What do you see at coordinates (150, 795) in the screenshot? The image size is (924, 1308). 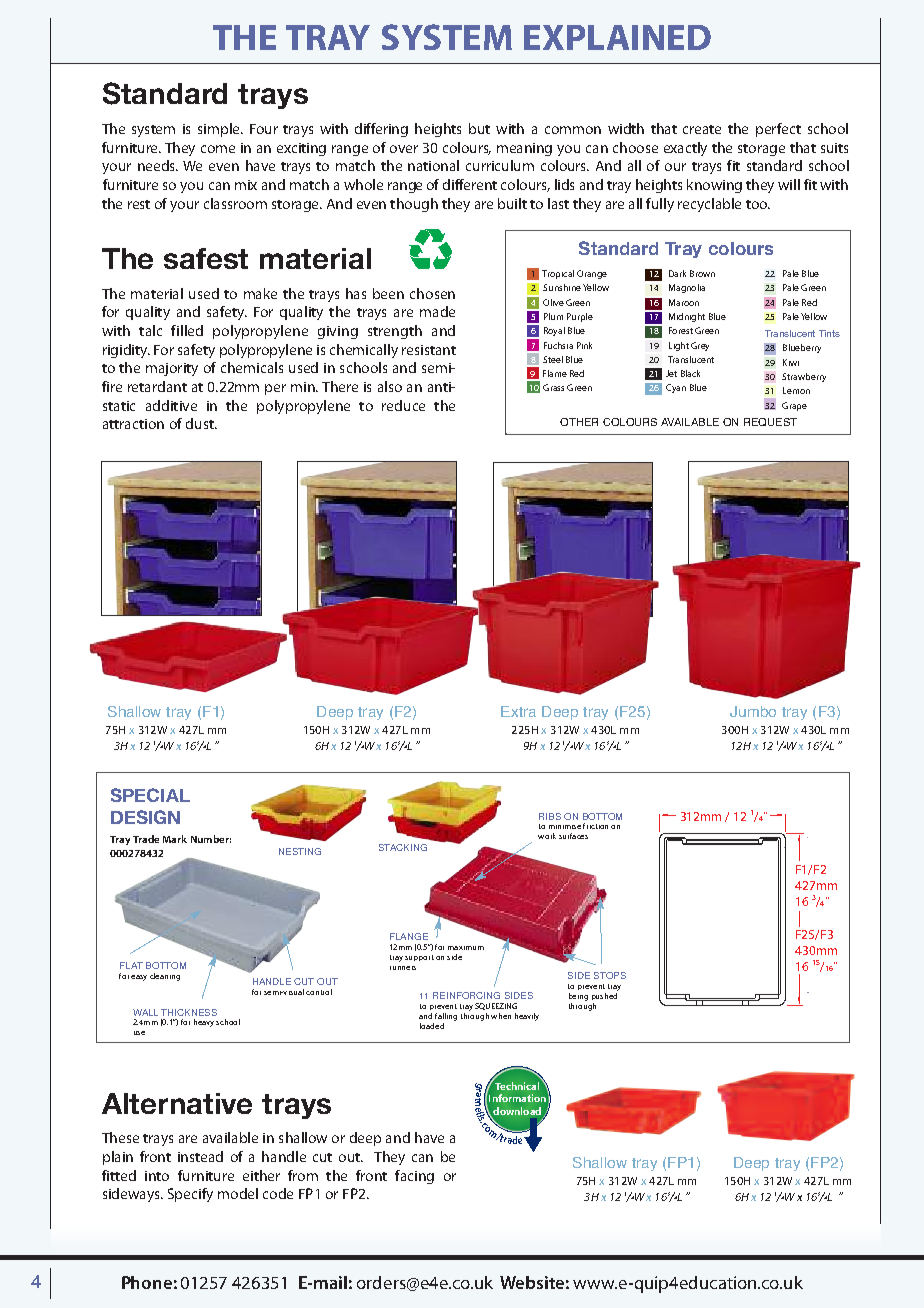 I see `SPECIAL` at bounding box center [150, 795].
